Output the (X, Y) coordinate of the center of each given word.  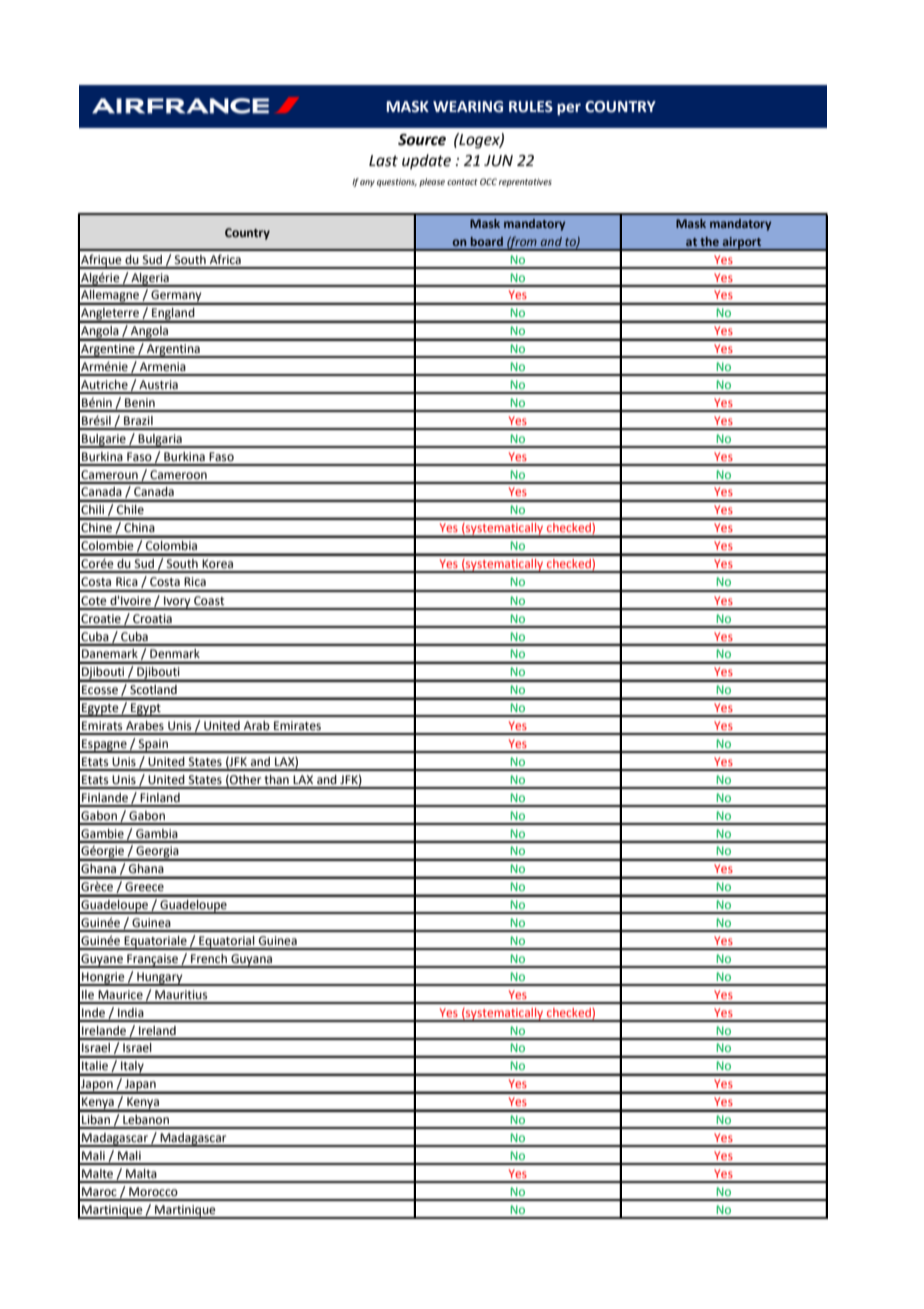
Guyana (251, 961)
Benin (140, 403)
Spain (153, 746)
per (569, 109)
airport (742, 244)
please (432, 182)
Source (422, 140)
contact (462, 182)
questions (397, 182)
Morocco (153, 1192)
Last (383, 161)
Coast (209, 601)
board (487, 241)
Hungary (160, 979)
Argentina (173, 351)
